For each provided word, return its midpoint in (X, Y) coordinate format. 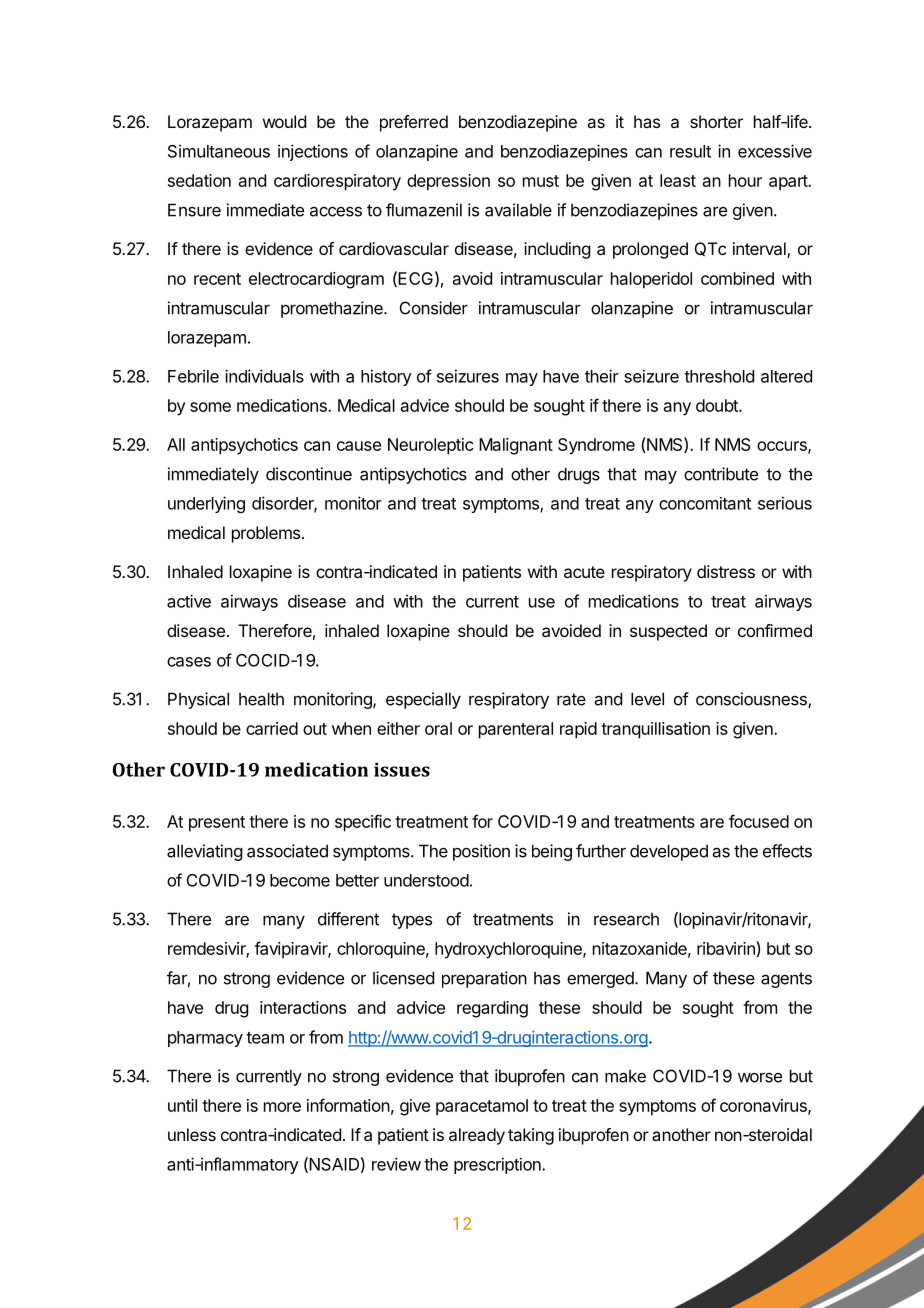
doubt (718, 405)
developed (669, 852)
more (282, 1107)
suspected (668, 632)
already (477, 1136)
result (690, 151)
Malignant (516, 446)
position (481, 852)
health (261, 699)
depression (448, 182)
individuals (264, 376)
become (300, 880)
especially (423, 700)
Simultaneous (219, 151)
